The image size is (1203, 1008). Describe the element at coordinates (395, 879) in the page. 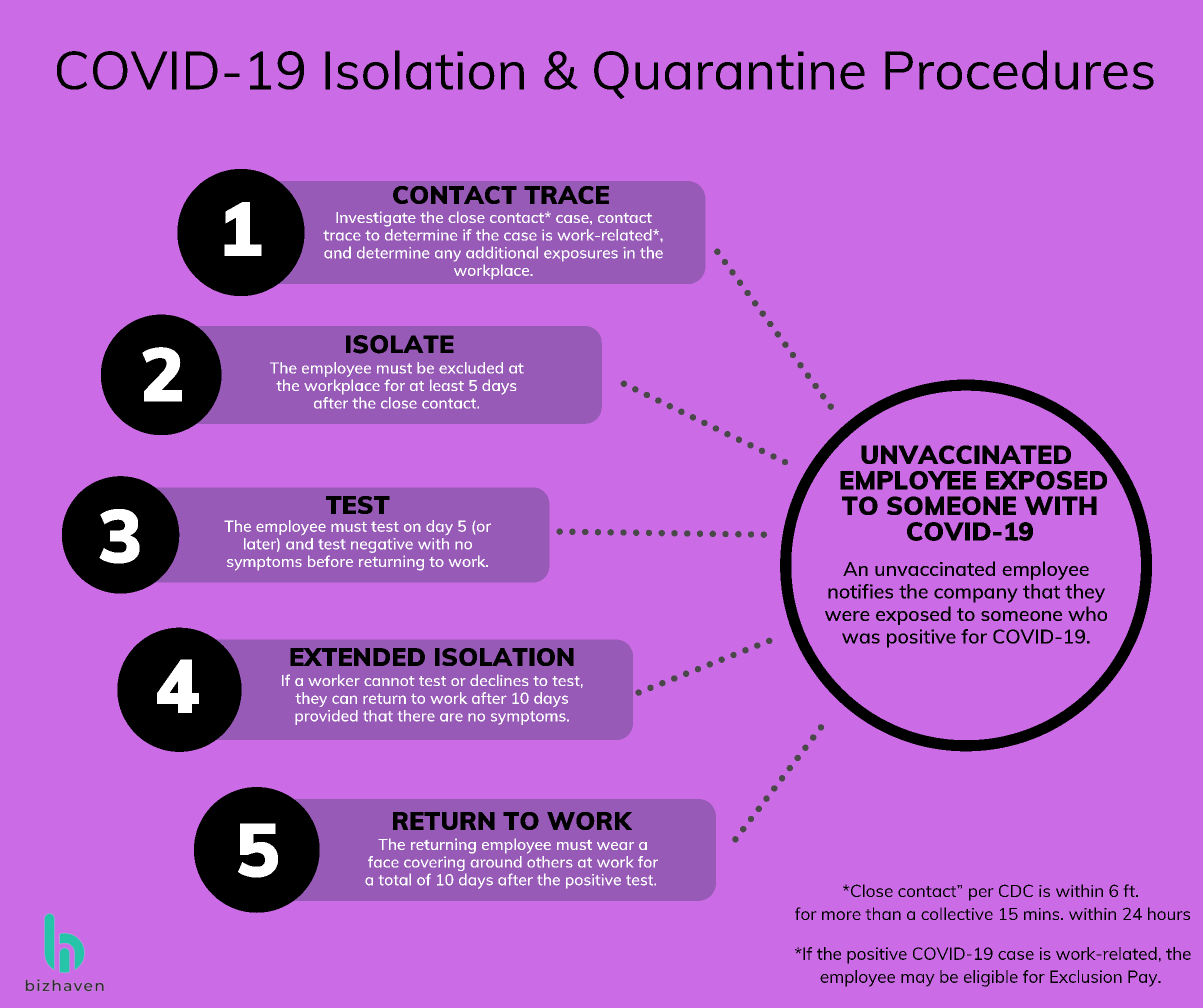

I see `total` at that location.
